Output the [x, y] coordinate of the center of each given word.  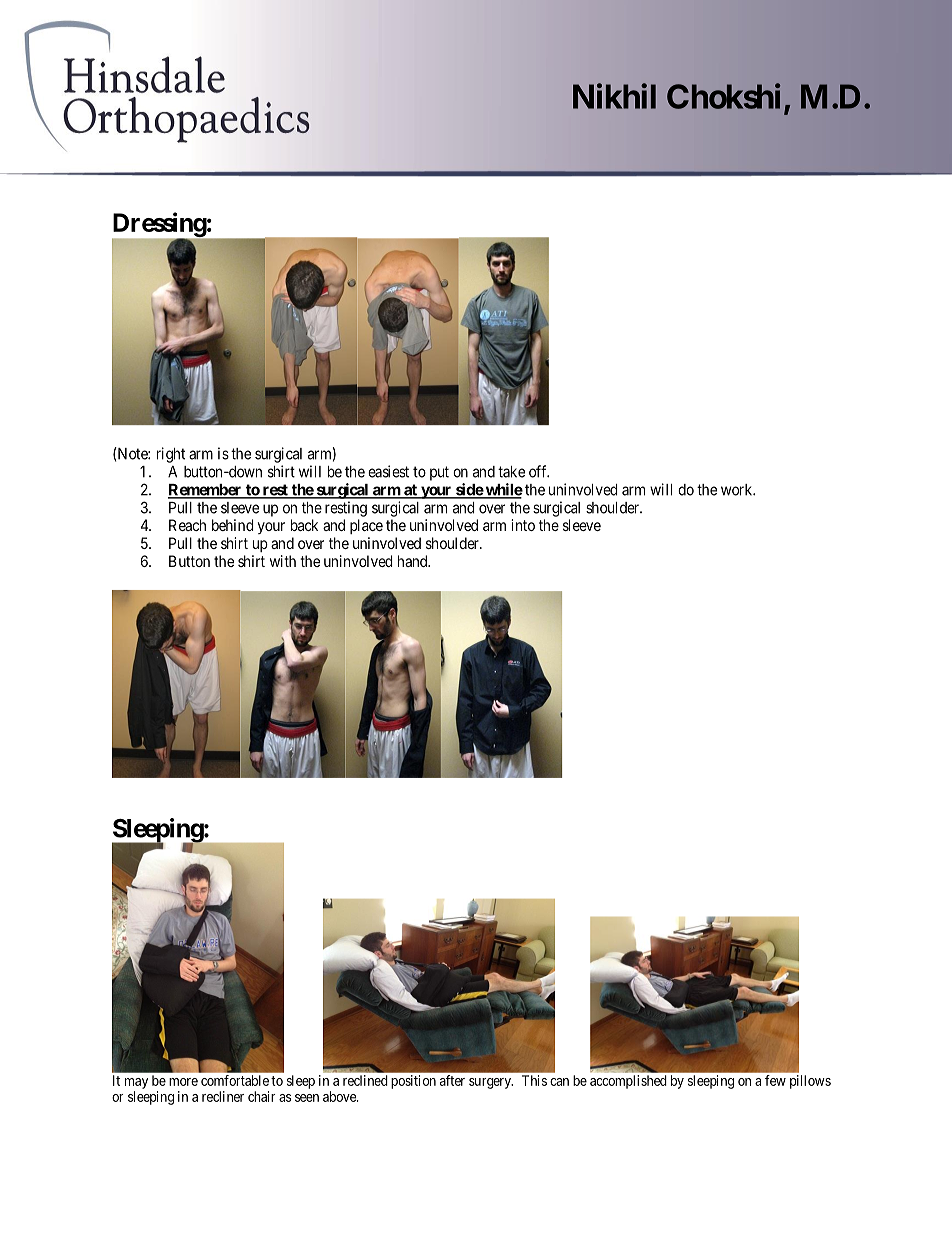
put [439, 473]
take [511, 472]
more [183, 1082]
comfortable [235, 1080]
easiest [388, 471]
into [523, 525]
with [283, 561]
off [539, 471]
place [366, 526]
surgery [491, 1083]
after [452, 1080]
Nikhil [614, 96]
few [775, 1080]
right [171, 455]
